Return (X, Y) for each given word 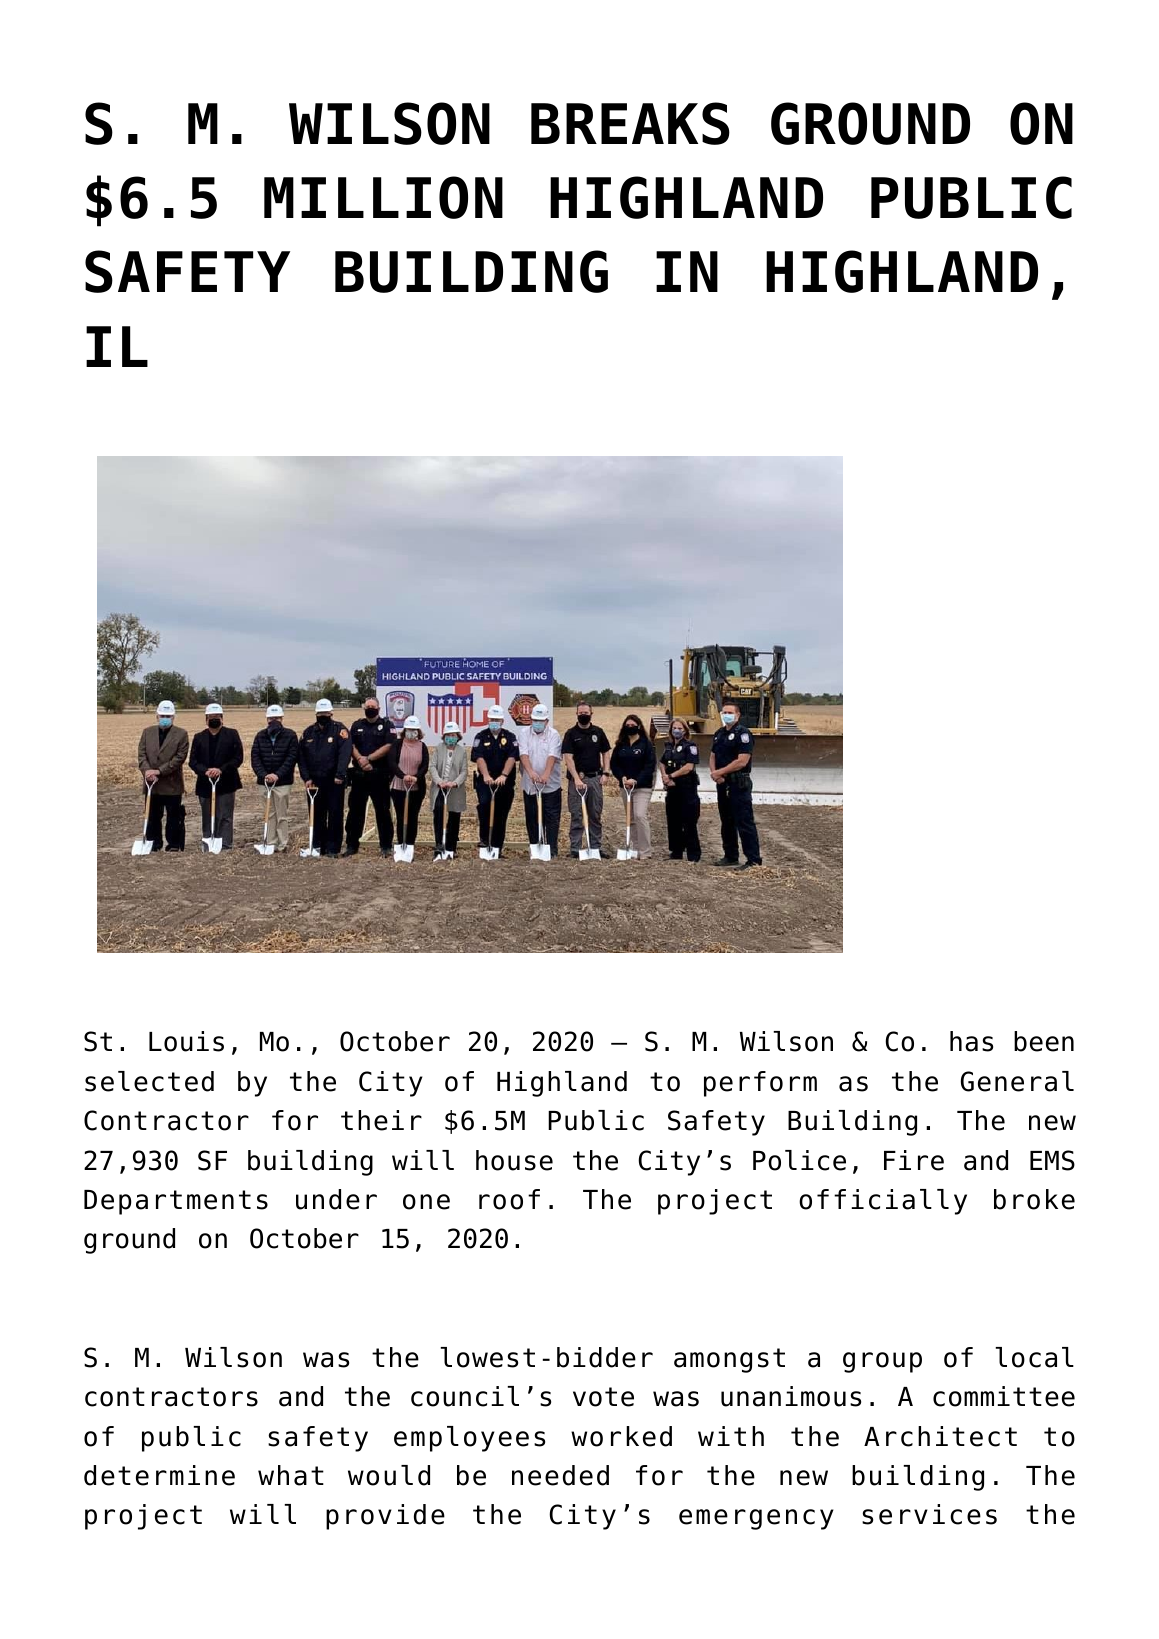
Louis (186, 1041)
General (1017, 1081)
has (971, 1041)
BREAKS (630, 123)
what (291, 1475)
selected (149, 1081)
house (514, 1160)
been (1044, 1041)
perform (760, 1084)
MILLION (383, 197)
